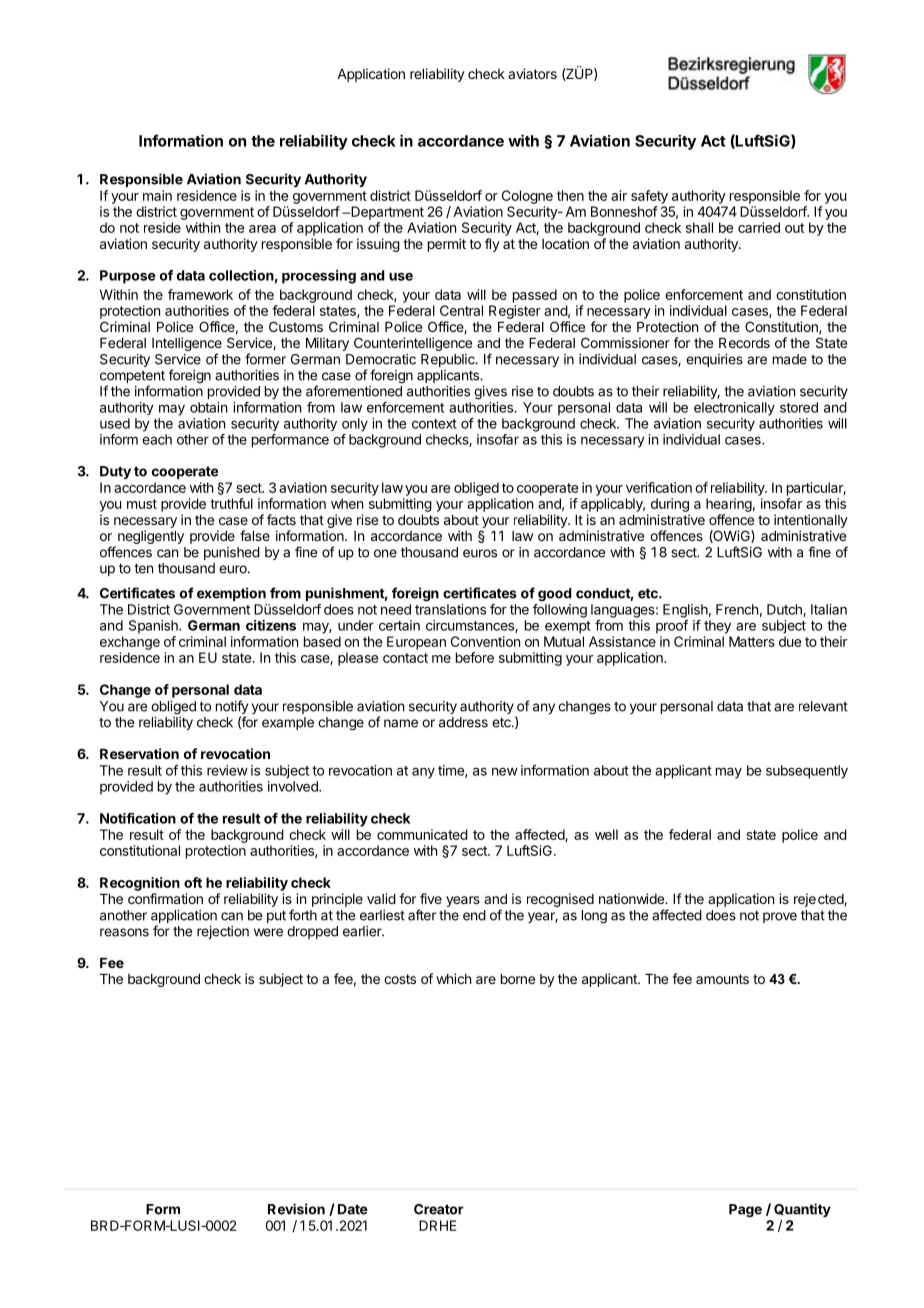 Image resolution: width=924 pixels, height=1308 pixels. I want to click on oft, so click(193, 882).
